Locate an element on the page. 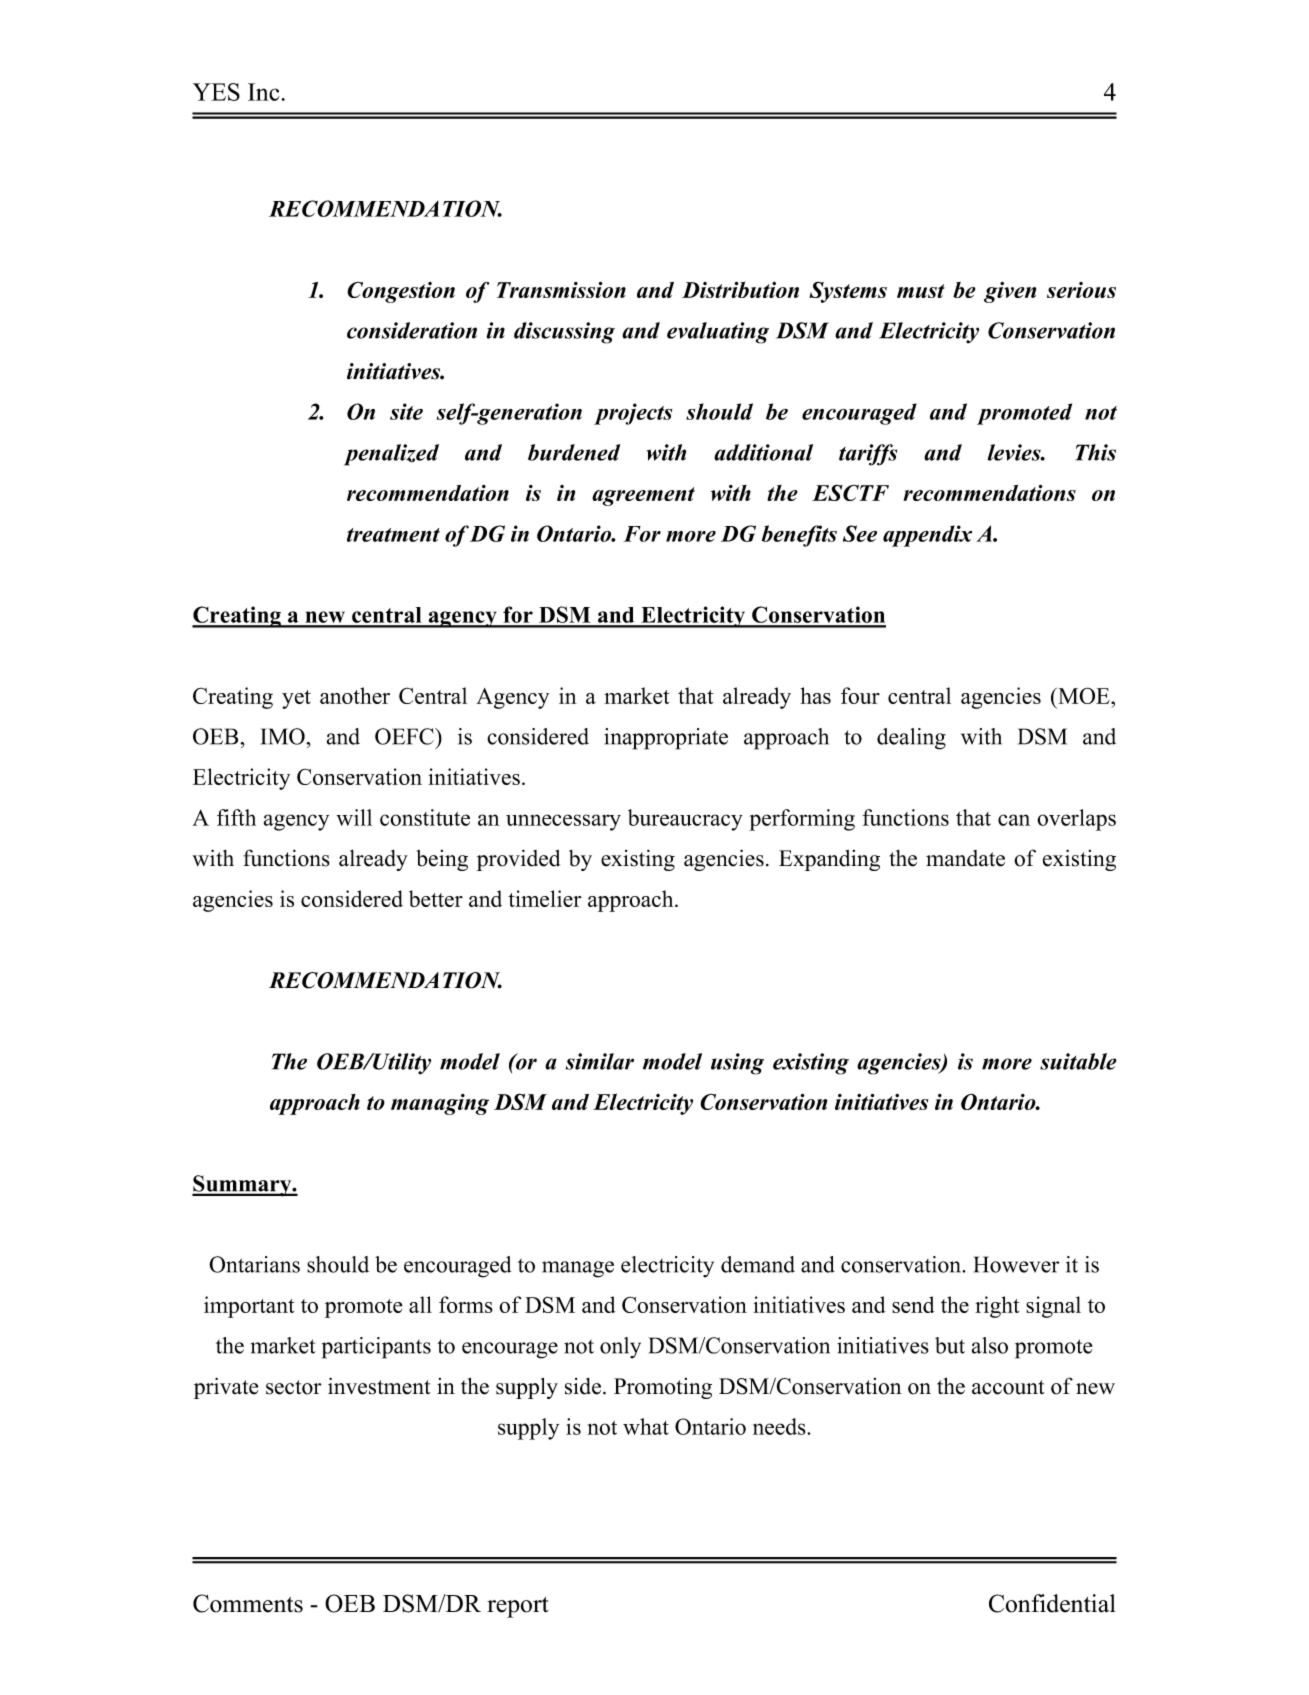 Image resolution: width=1309 pixels, height=1695 pixels. Inc is located at coordinates (265, 92).
